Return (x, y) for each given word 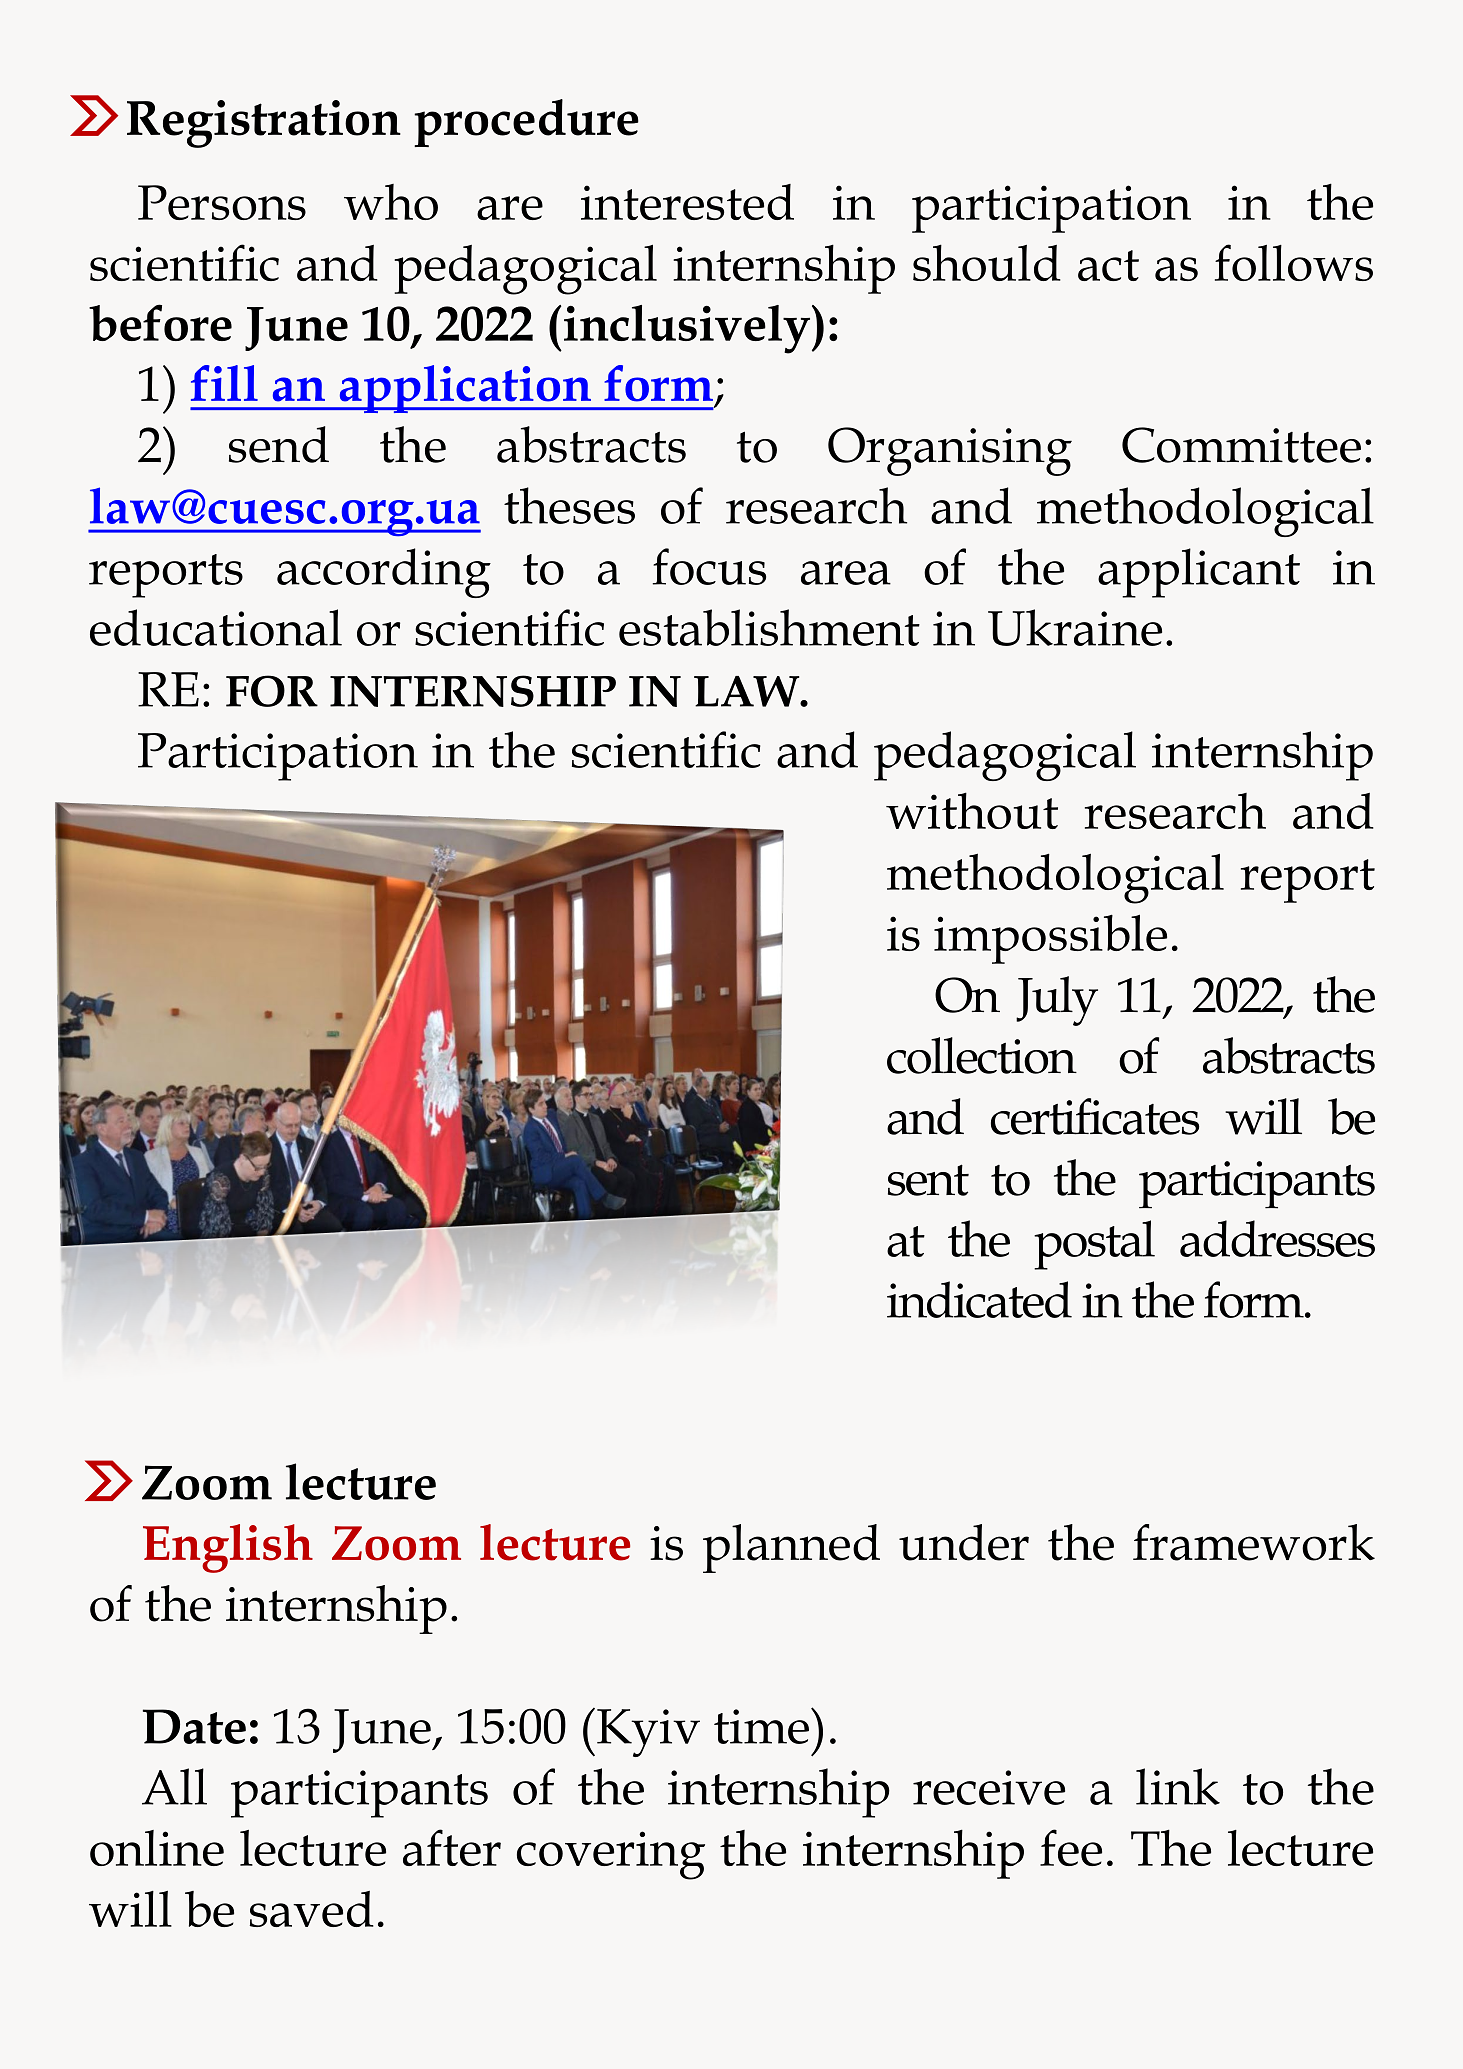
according (384, 573)
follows (1294, 262)
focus (709, 566)
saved (311, 1909)
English (228, 1548)
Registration (264, 124)
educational (216, 627)
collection (982, 1055)
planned (791, 1548)
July (1057, 1001)
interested (687, 202)
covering (611, 1855)
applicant (1199, 573)
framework (1254, 1542)
